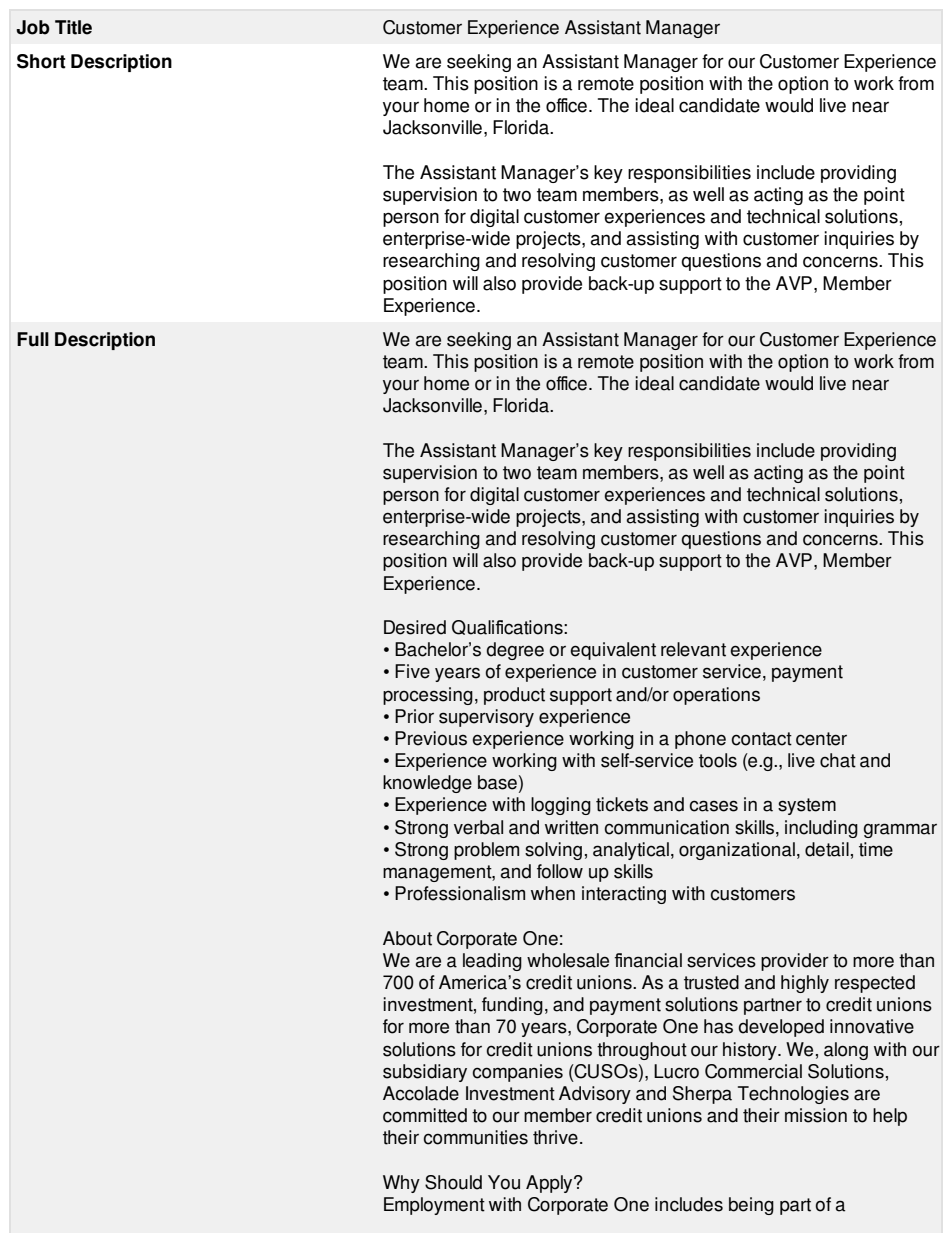  What do you see at coordinates (41, 61) in the screenshot?
I see `Short` at bounding box center [41, 61].
